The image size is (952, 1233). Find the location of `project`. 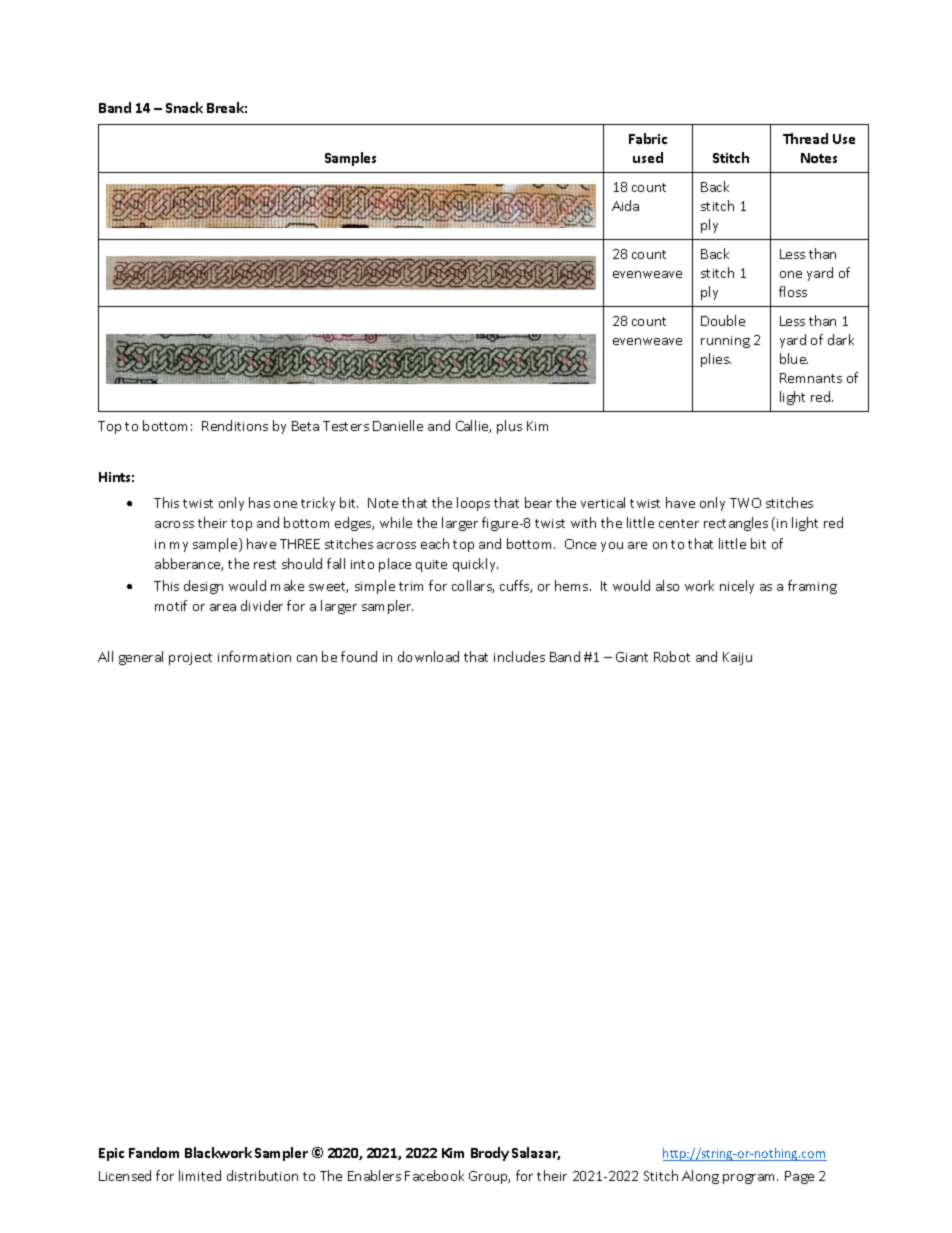

project is located at coordinates (190, 659).
